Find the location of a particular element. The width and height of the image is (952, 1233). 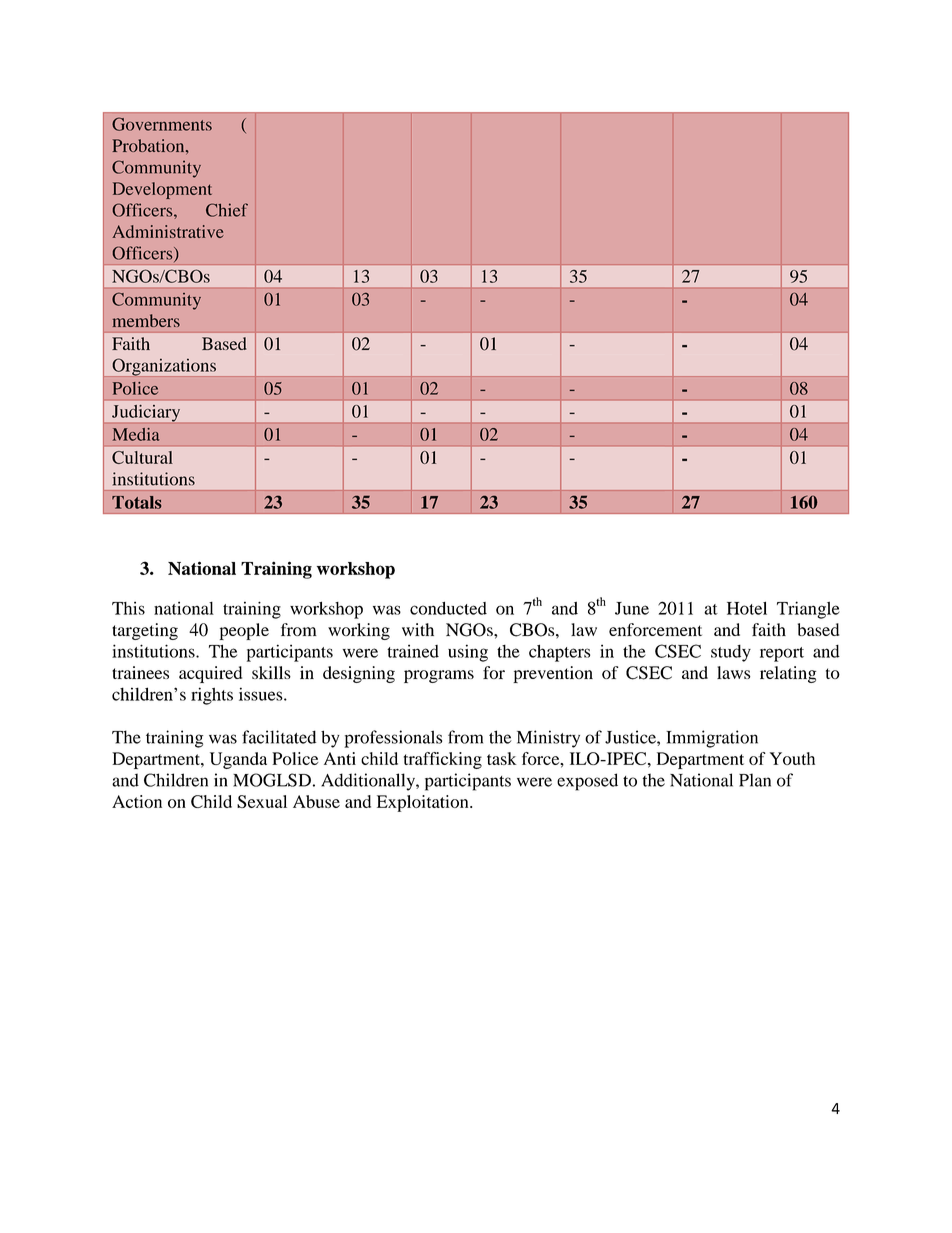

Development is located at coordinates (162, 190).
